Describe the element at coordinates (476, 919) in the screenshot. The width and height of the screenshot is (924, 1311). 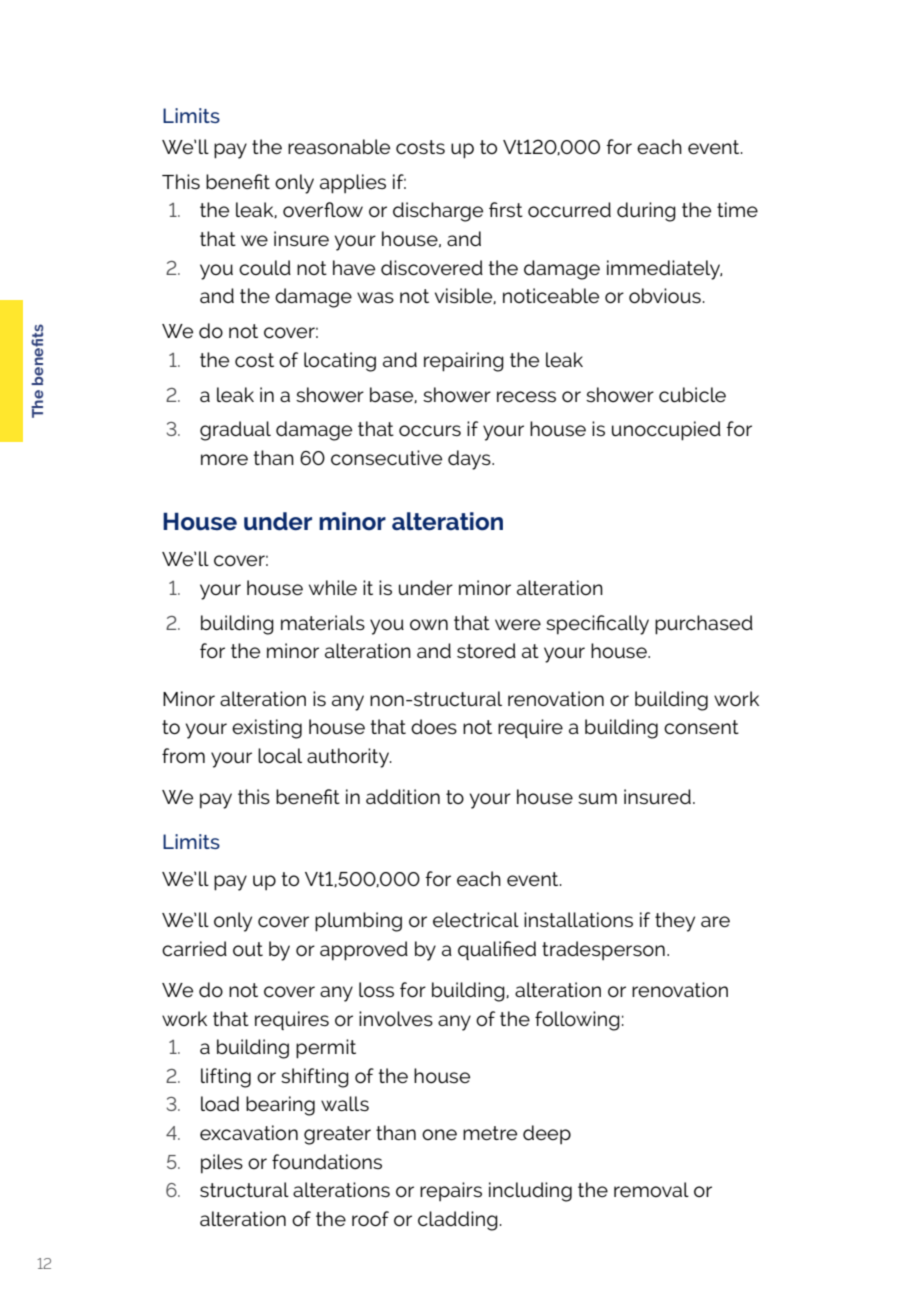
I see `electrical` at that location.
